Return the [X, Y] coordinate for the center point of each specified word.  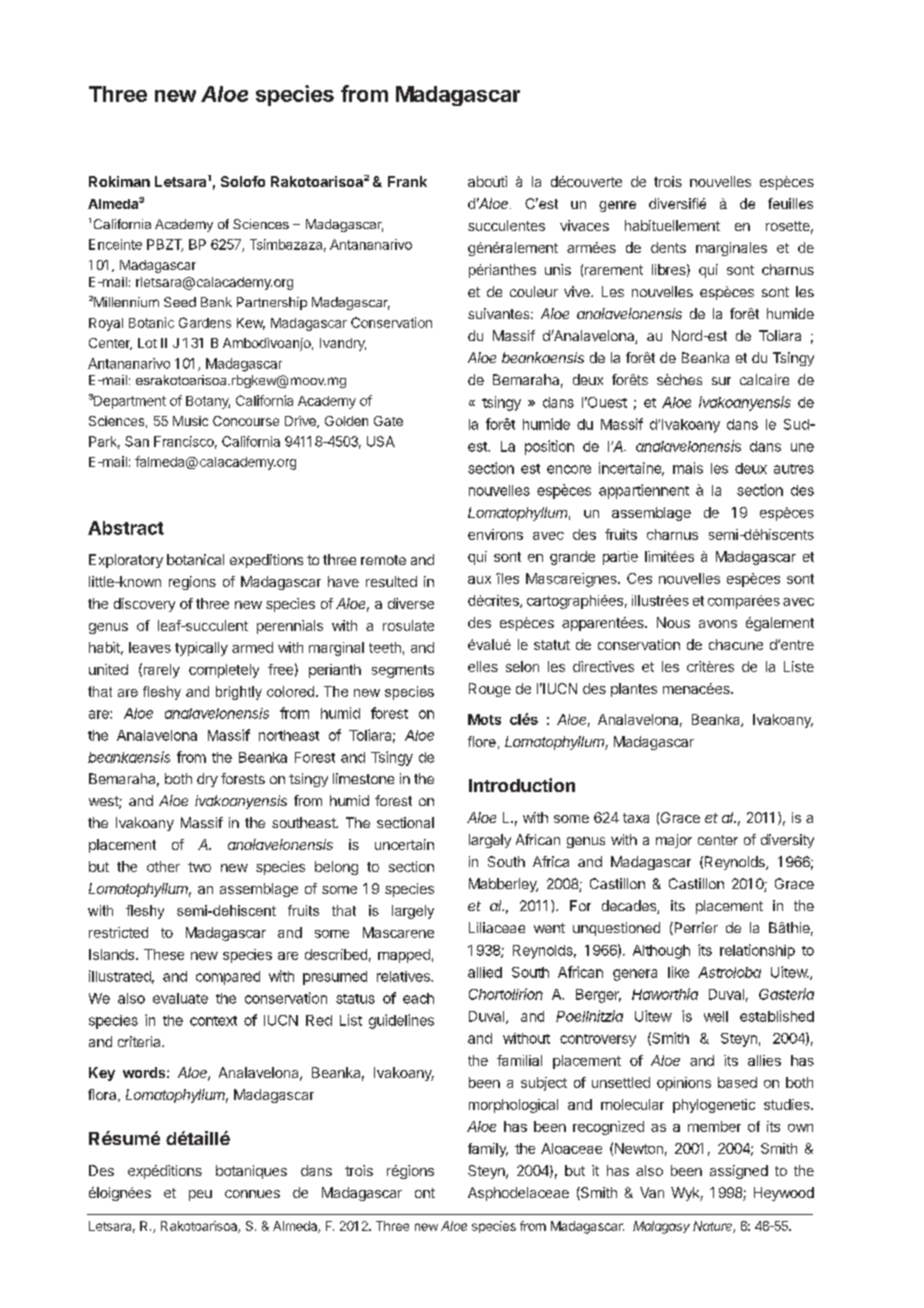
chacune [736, 644]
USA [381, 441]
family [488, 1150]
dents [668, 247]
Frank [407, 181]
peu [200, 1195]
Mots [484, 719]
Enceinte [115, 244]
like [678, 972]
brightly [239, 693]
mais [688, 468]
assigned [739, 1172]
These [164, 954]
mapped [404, 956]
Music [190, 421]
